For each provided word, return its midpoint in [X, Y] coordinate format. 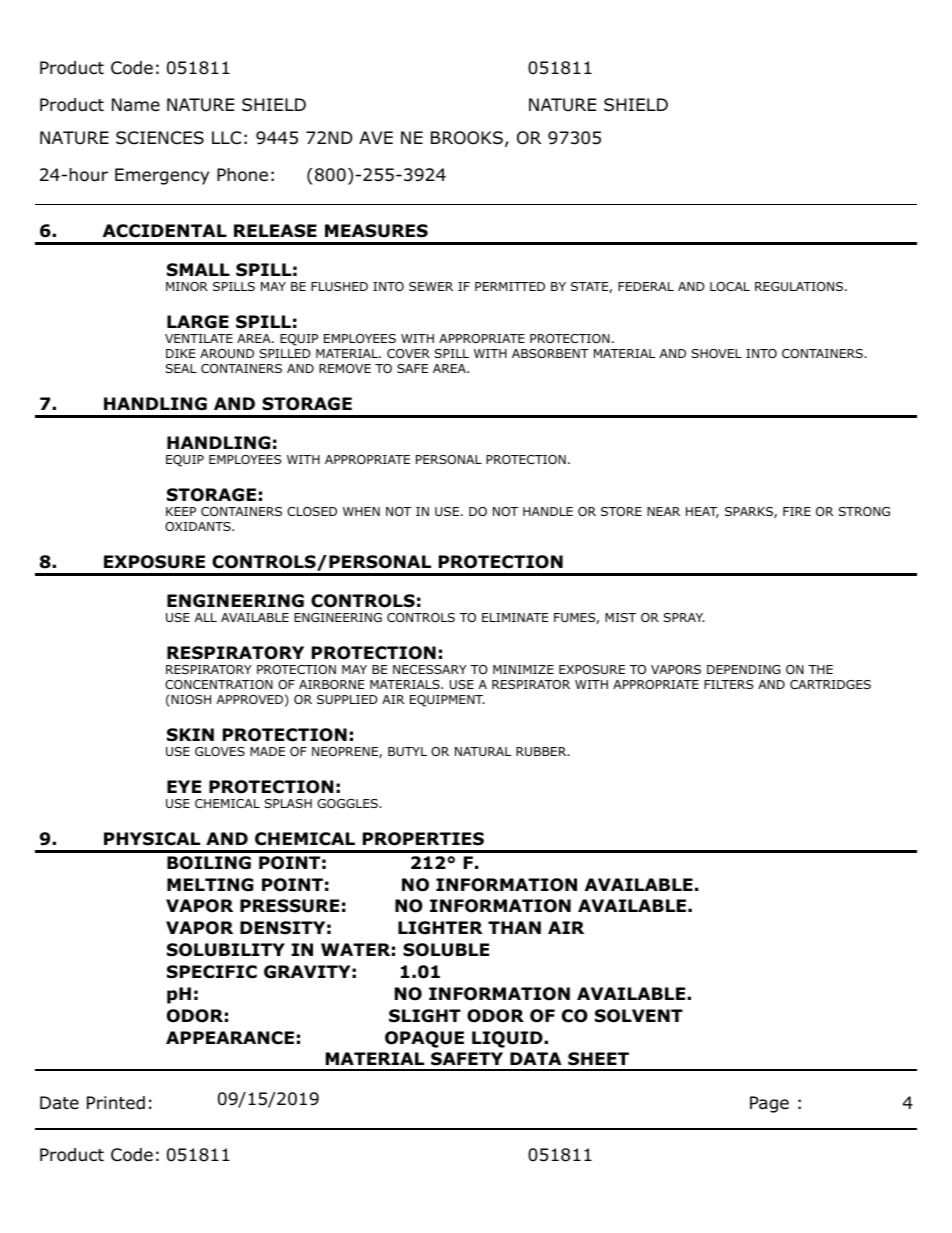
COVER [408, 353]
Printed [116, 1103]
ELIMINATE [515, 617]
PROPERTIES [423, 839]
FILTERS [728, 684]
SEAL [181, 368]
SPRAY [684, 617]
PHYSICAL [152, 839]
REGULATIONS [799, 286]
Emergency [162, 176]
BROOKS [467, 138]
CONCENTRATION [219, 684]
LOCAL [730, 286]
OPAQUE [424, 1039]
